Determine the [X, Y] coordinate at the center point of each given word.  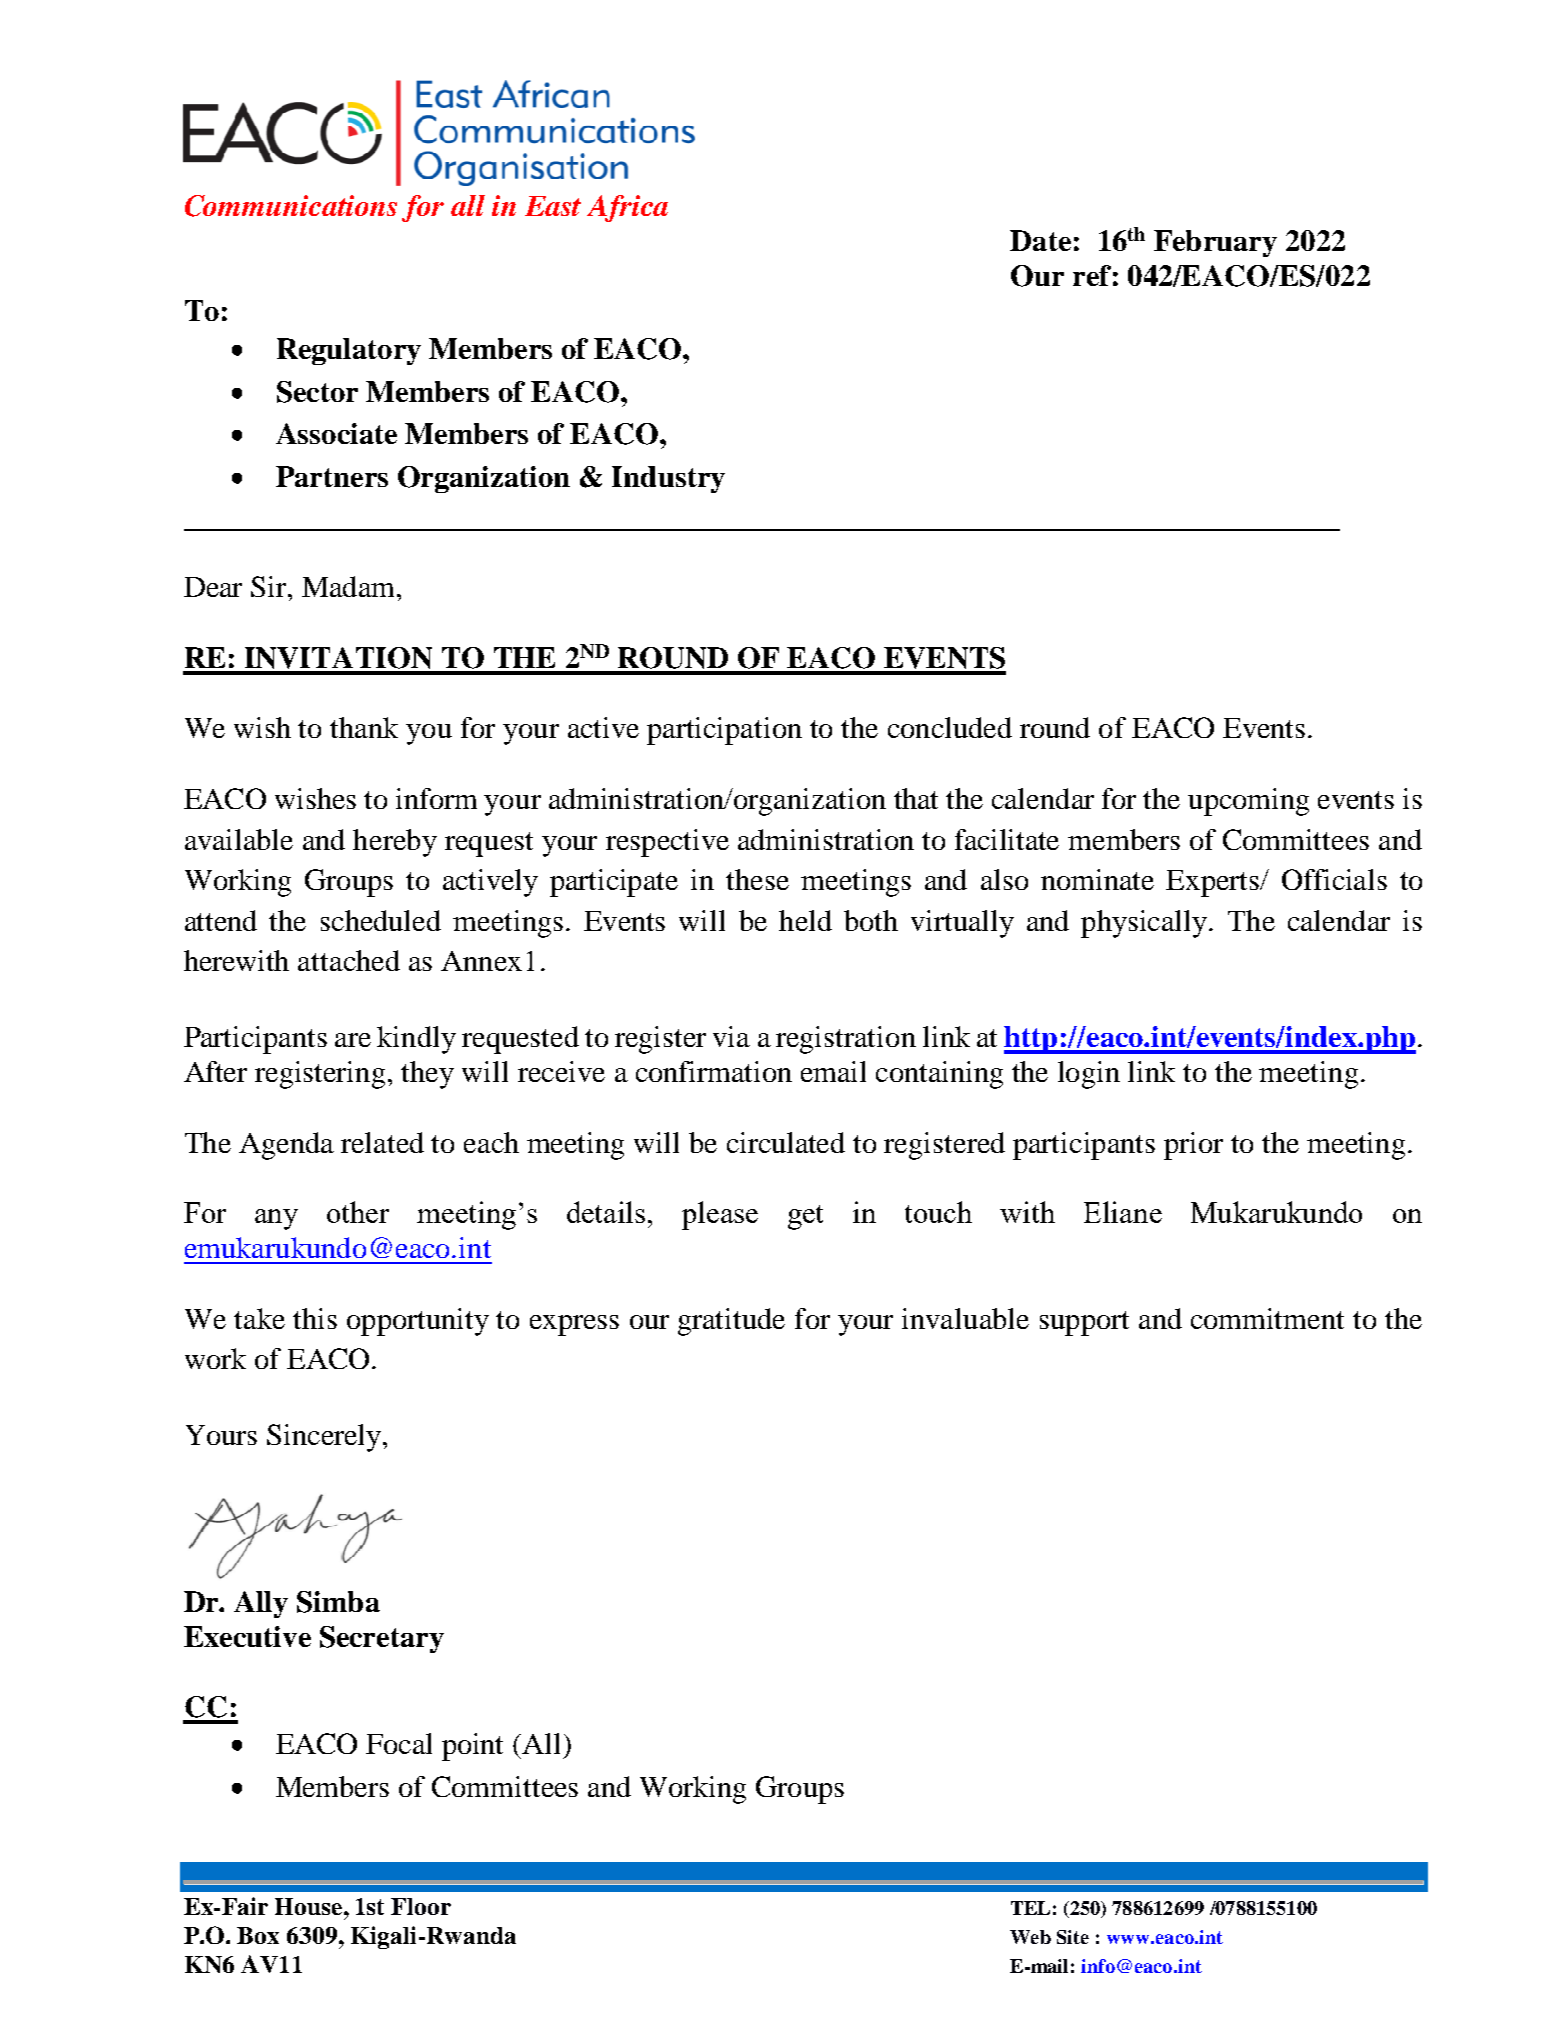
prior [1193, 1146]
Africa [627, 208]
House [310, 1906]
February [1215, 243]
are [353, 1040]
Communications [291, 206]
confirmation [714, 1071]
